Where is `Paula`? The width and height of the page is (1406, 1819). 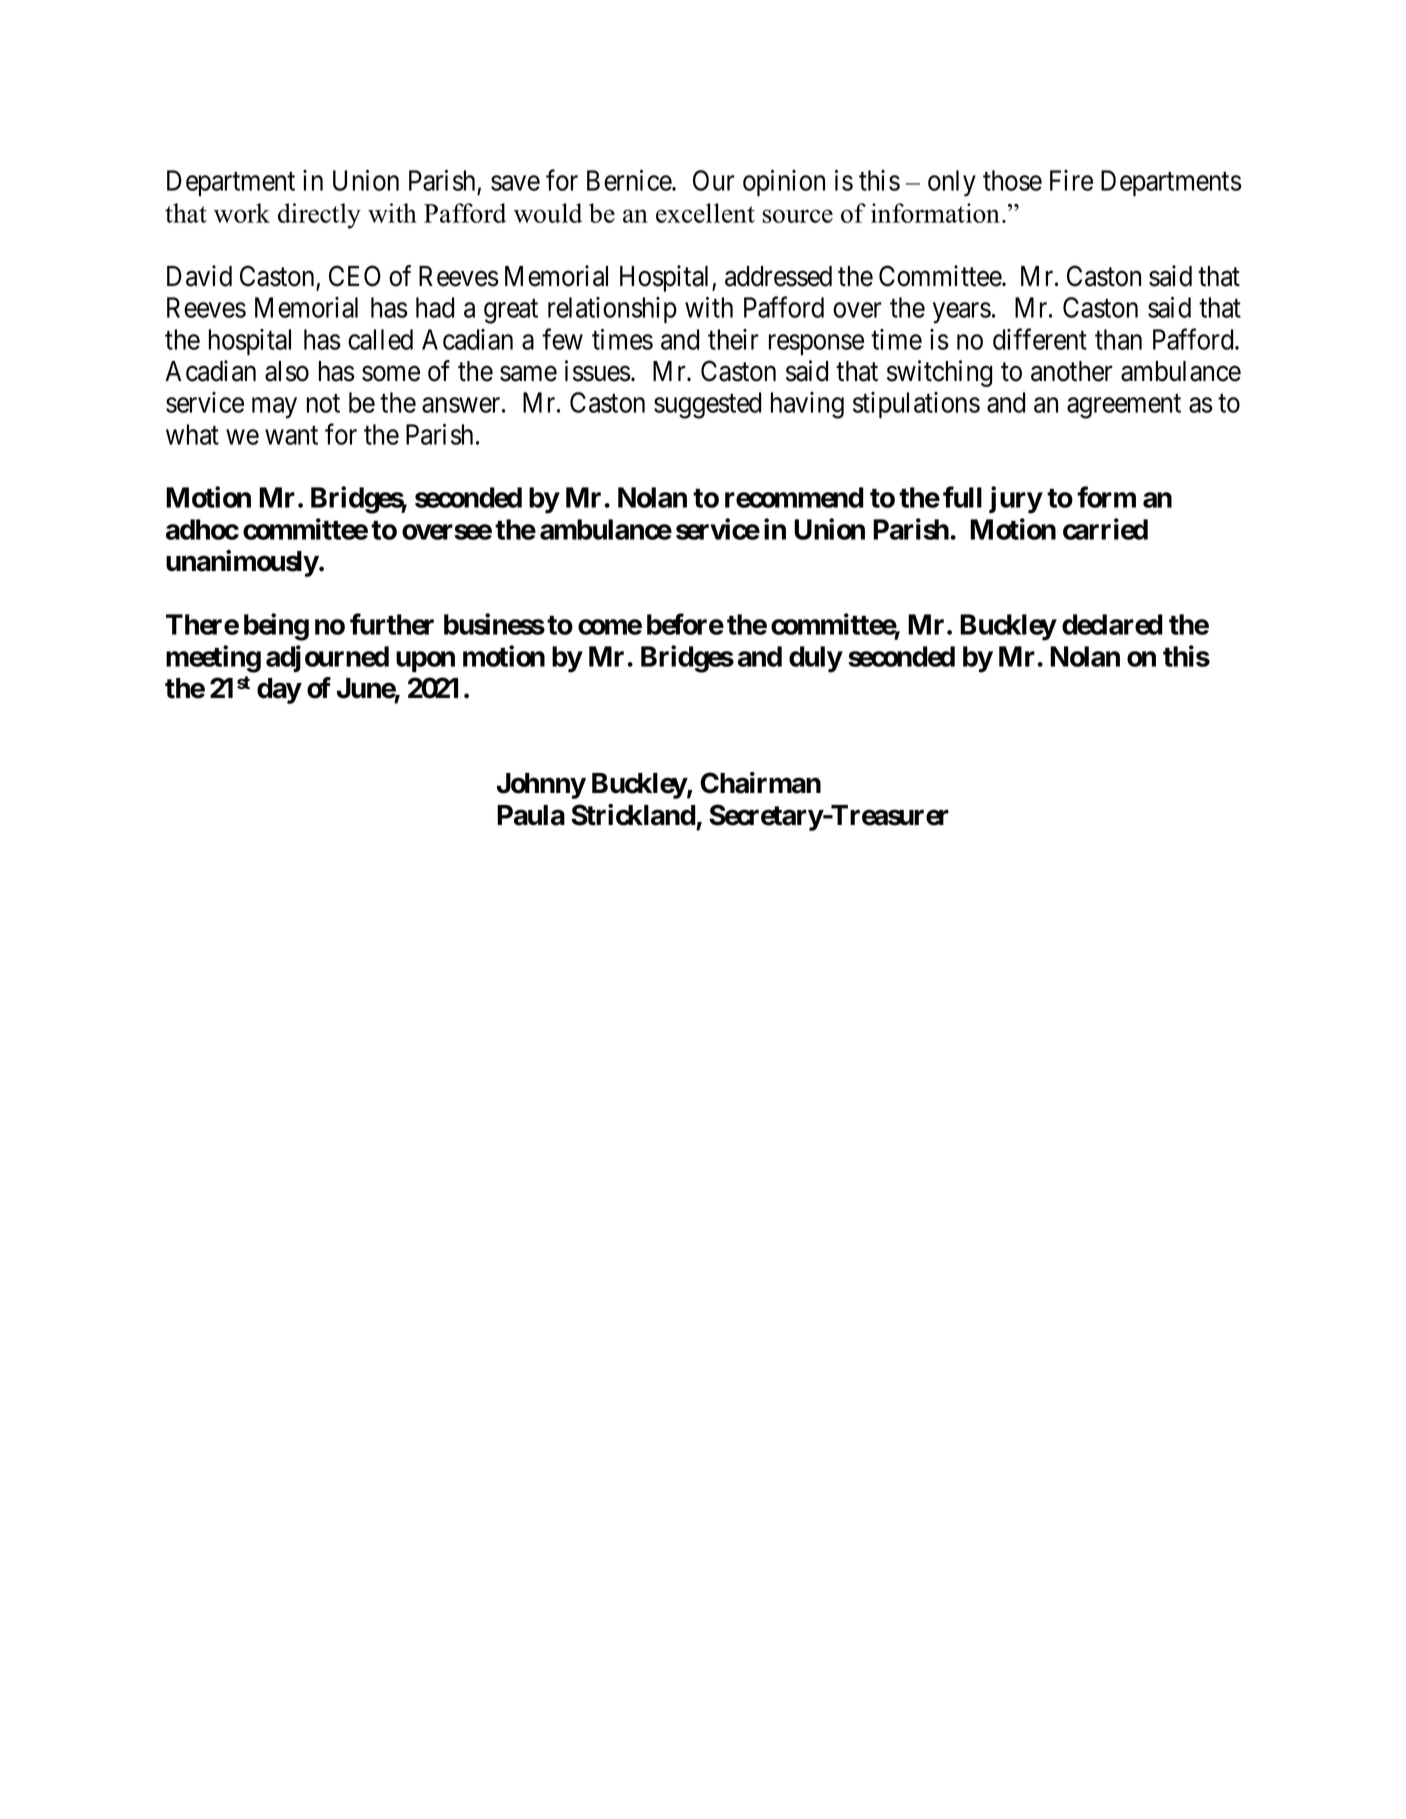 Paula is located at coordinates (531, 815).
